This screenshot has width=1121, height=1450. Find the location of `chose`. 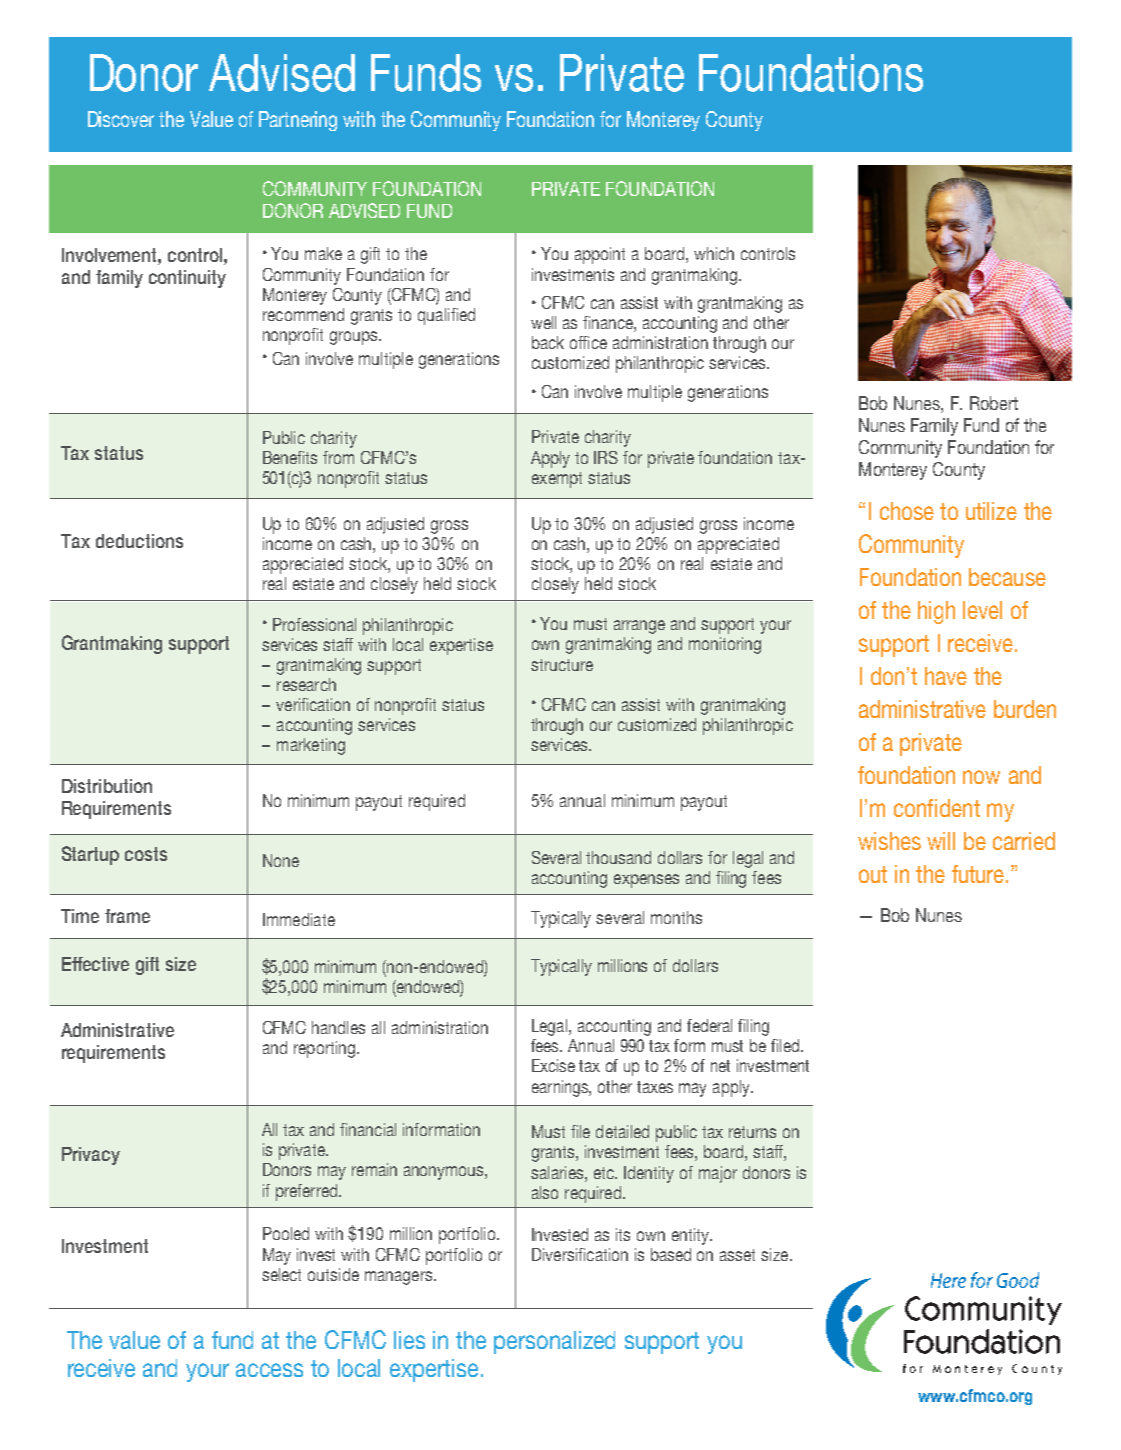

chose is located at coordinates (907, 511).
